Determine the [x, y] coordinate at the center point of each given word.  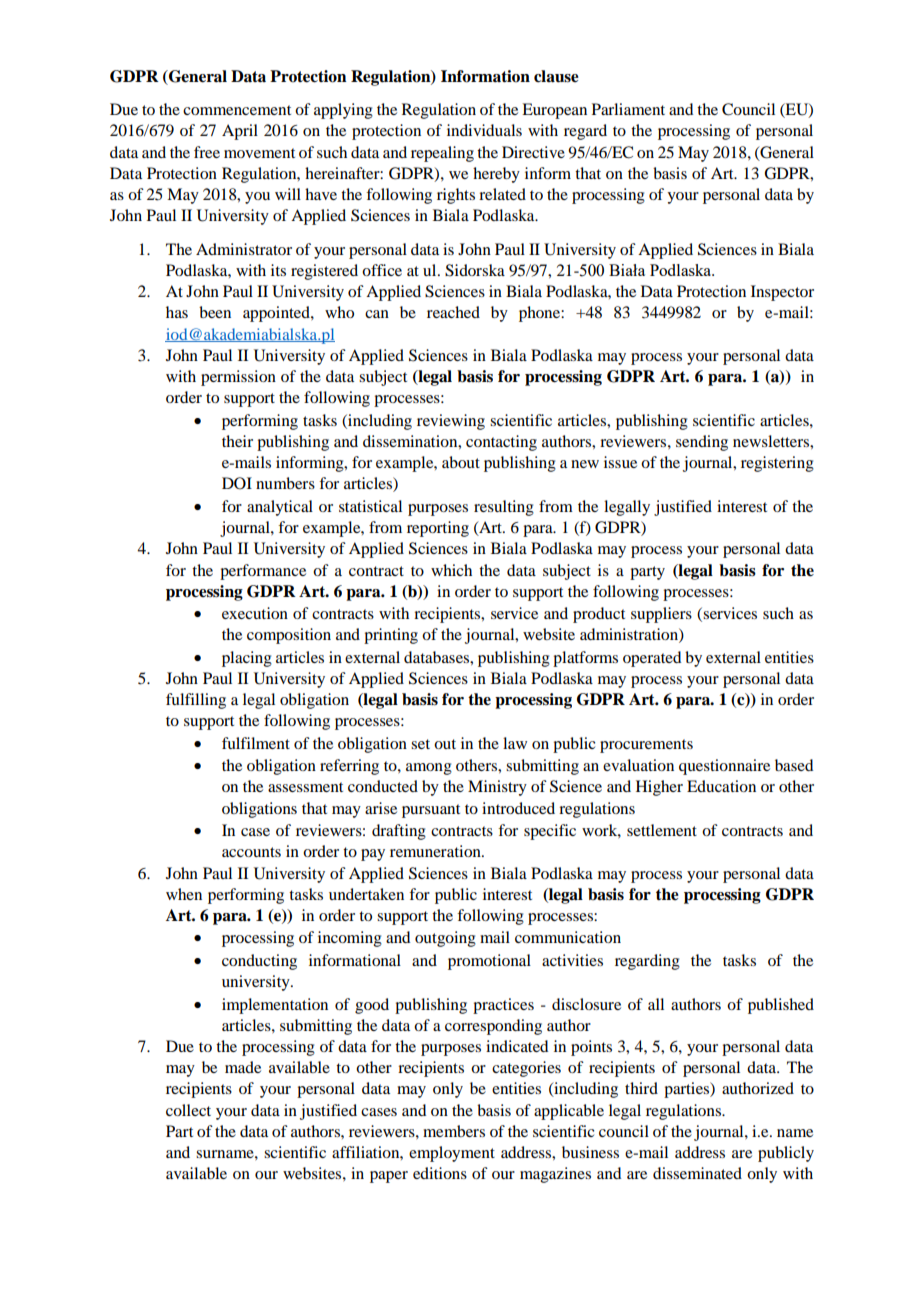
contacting [501, 443]
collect [188, 1110]
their [237, 441]
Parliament [628, 109]
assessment [305, 787]
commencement [237, 110]
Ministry [497, 788]
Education [721, 786]
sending [702, 443]
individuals [484, 130]
